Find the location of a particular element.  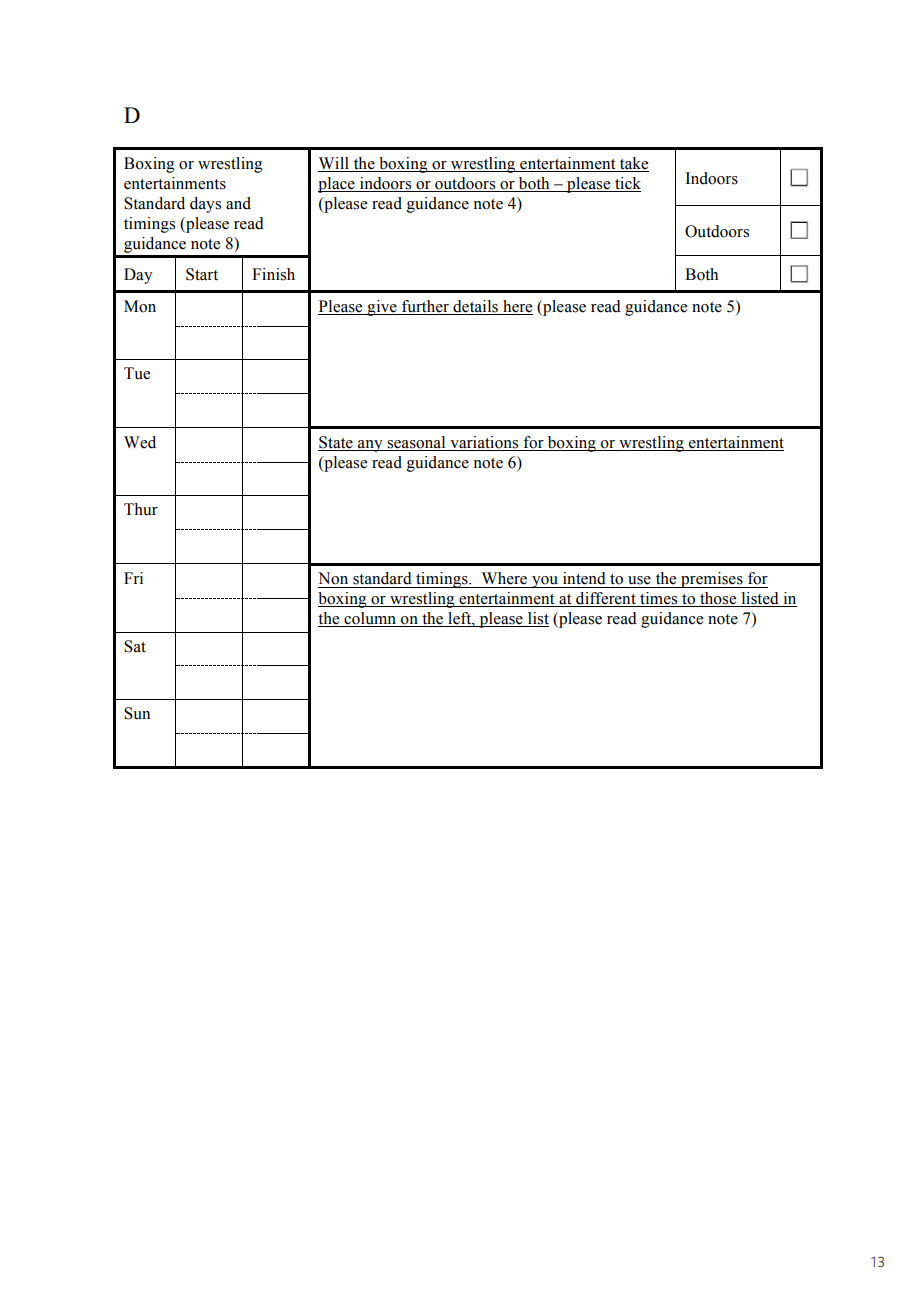

times is located at coordinates (659, 599).
